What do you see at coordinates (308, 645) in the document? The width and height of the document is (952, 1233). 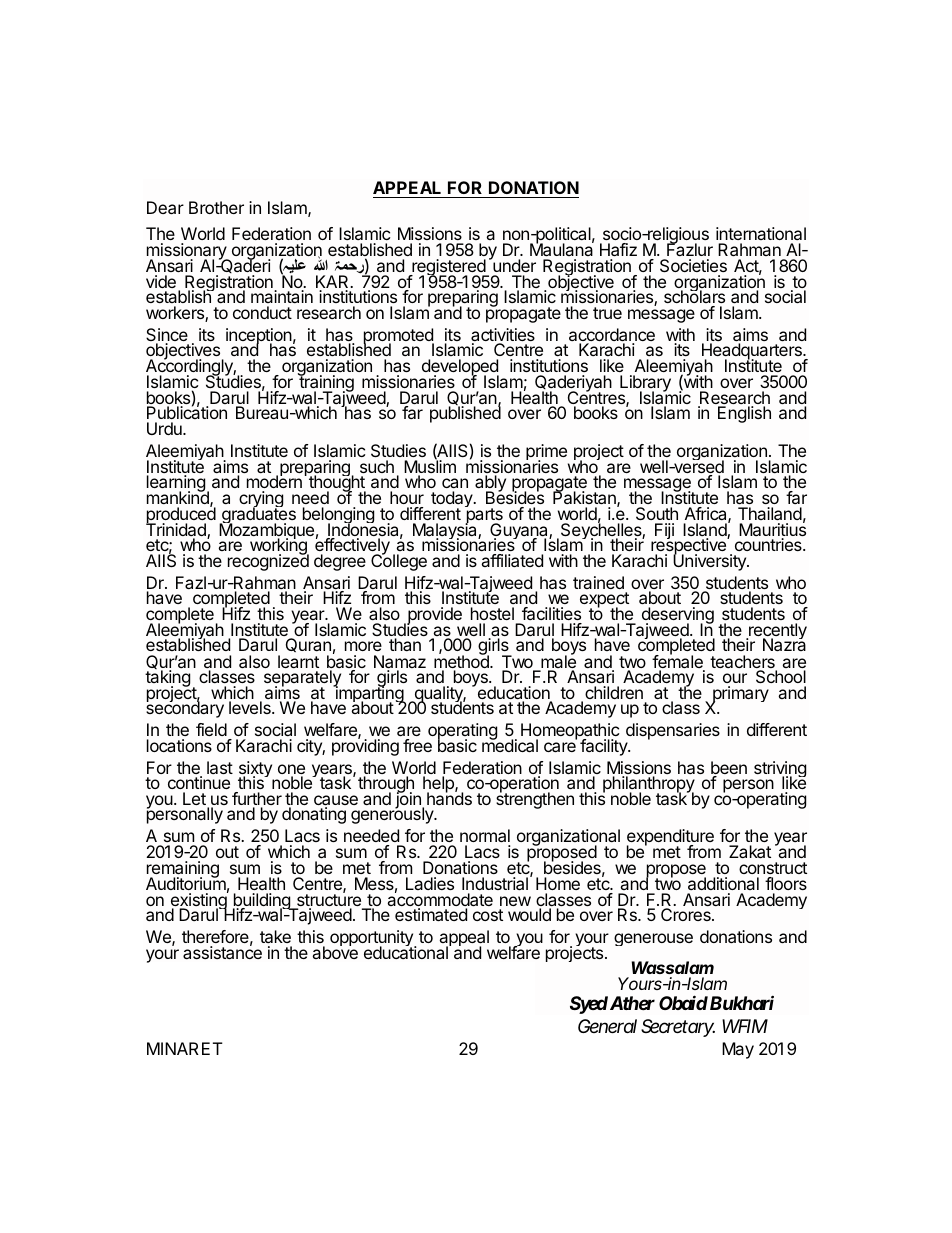 I see `Quran` at bounding box center [308, 645].
